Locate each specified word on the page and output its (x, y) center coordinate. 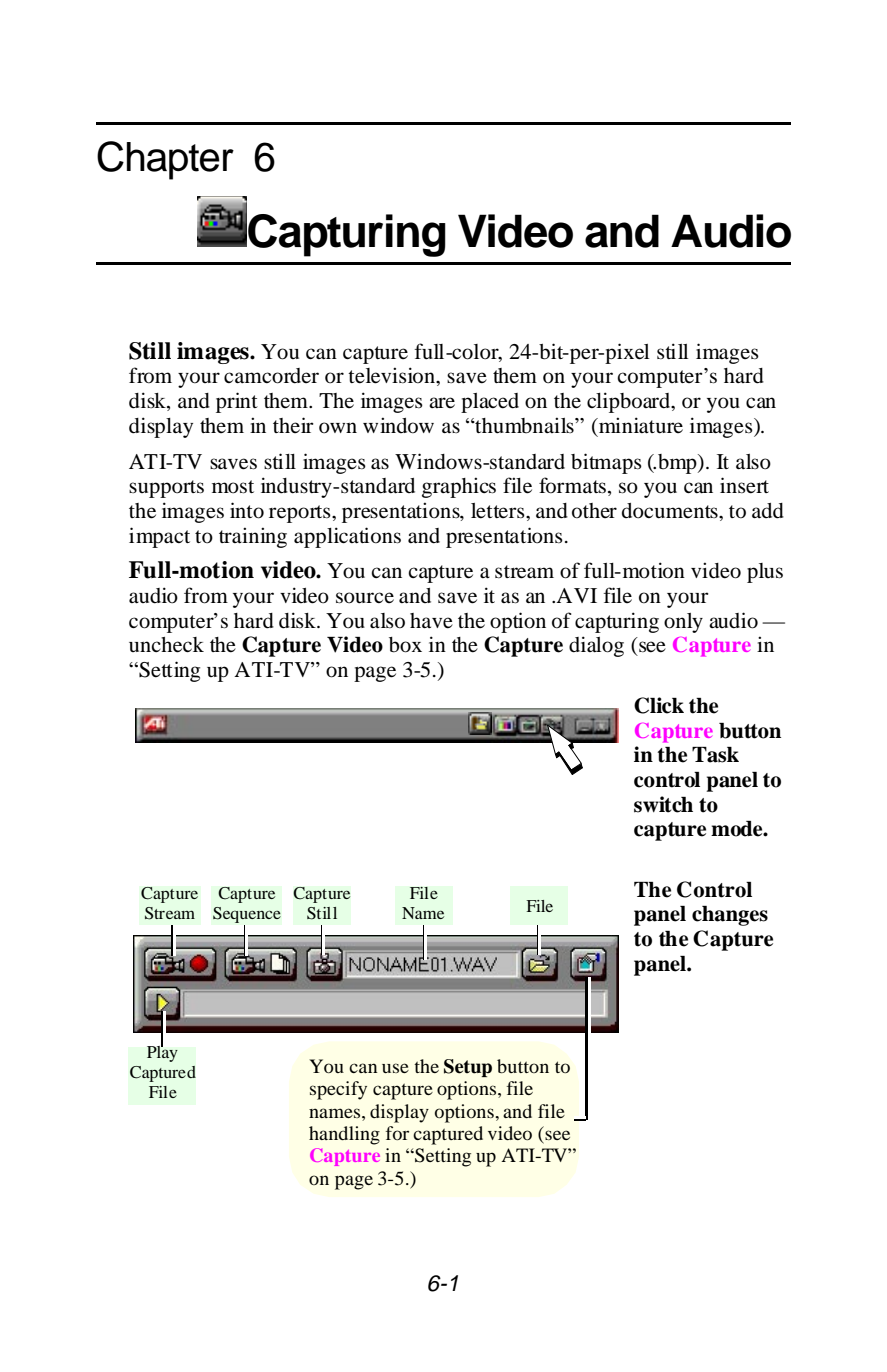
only (683, 623)
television (392, 375)
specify (338, 1090)
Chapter (165, 160)
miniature (640, 425)
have (431, 621)
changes (730, 916)
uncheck (166, 645)
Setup (468, 1068)
